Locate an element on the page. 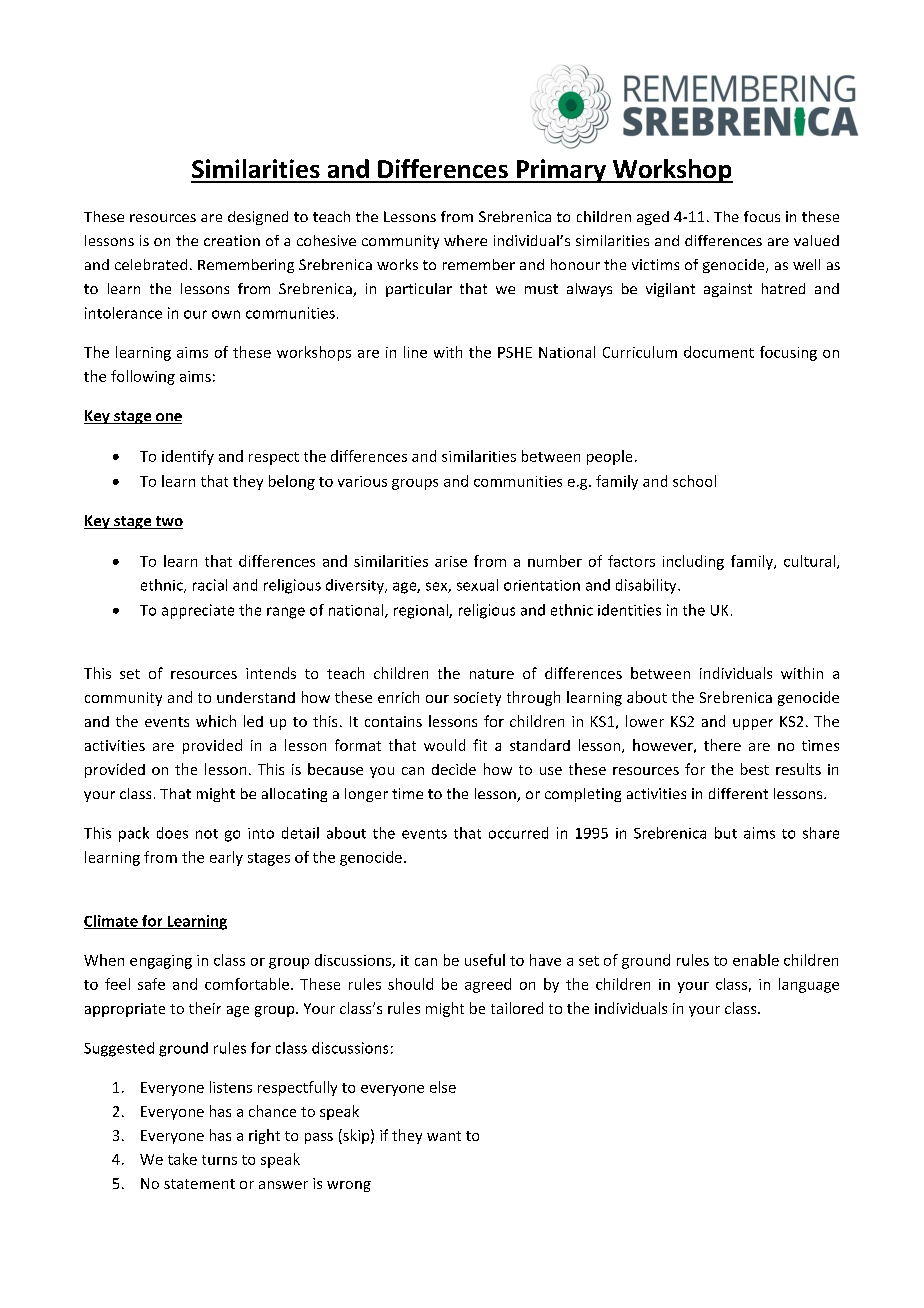 This page has height=1308, width=924. want is located at coordinates (444, 1136).
